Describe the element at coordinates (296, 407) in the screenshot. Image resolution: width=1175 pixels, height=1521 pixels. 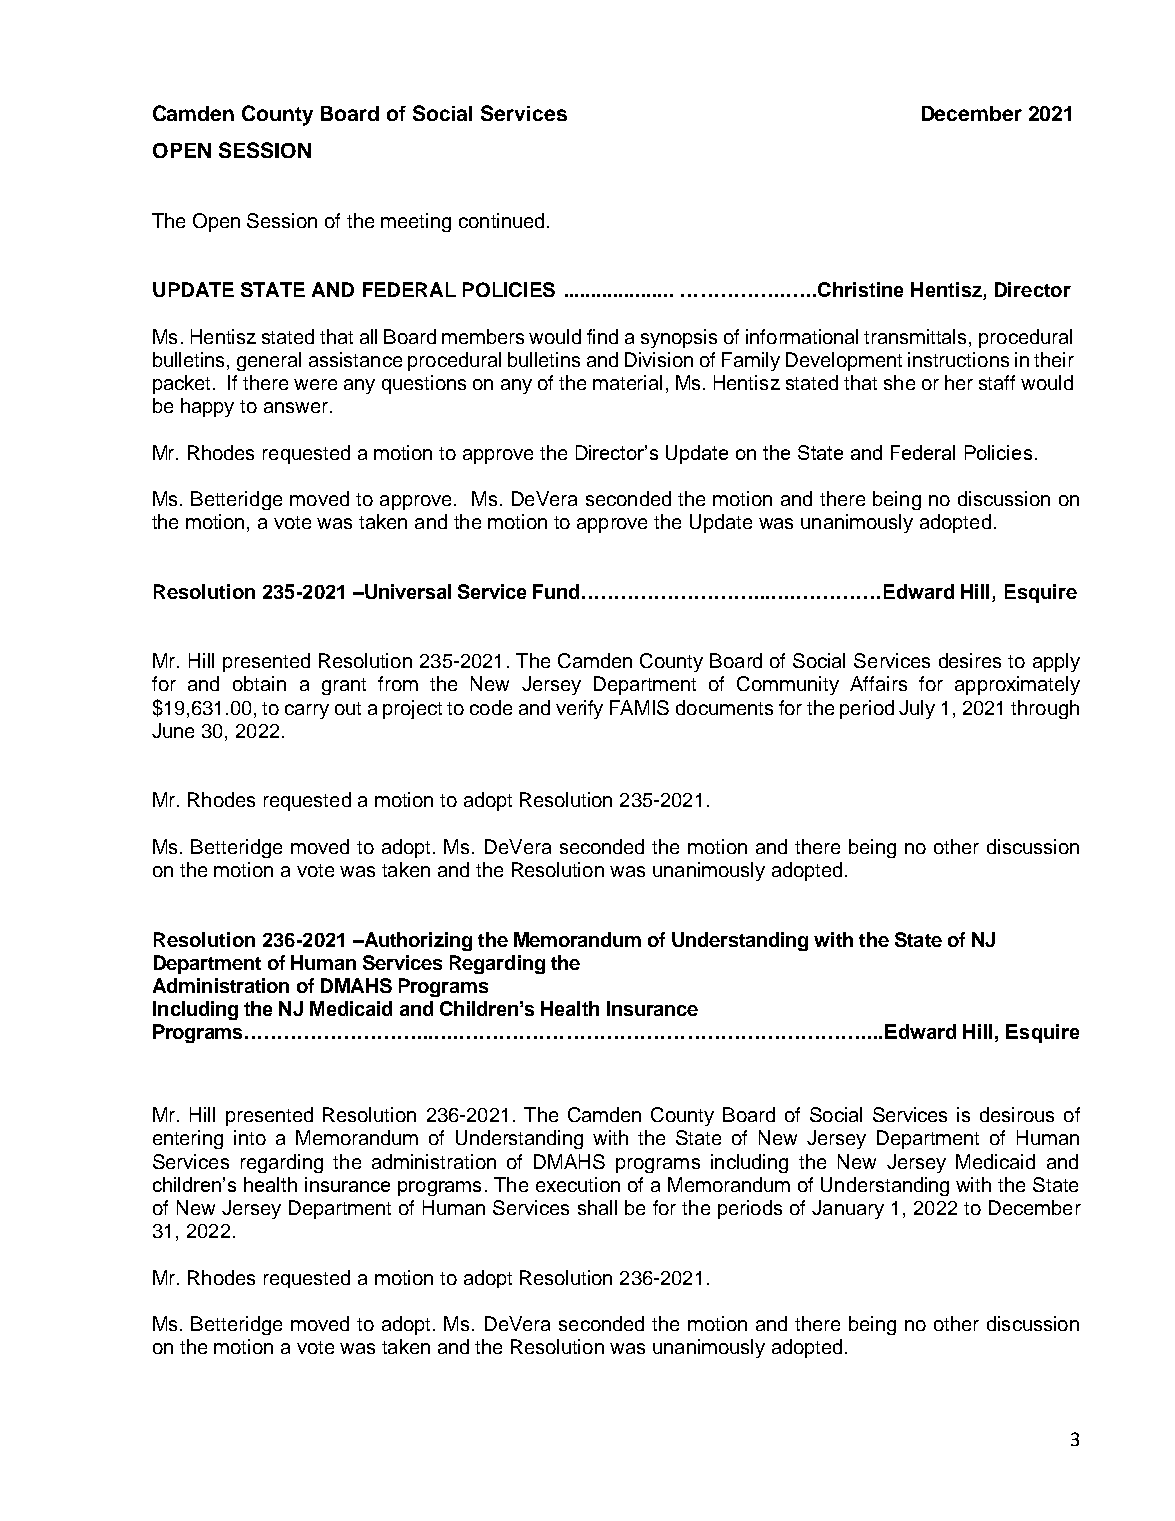
I see `answer` at that location.
